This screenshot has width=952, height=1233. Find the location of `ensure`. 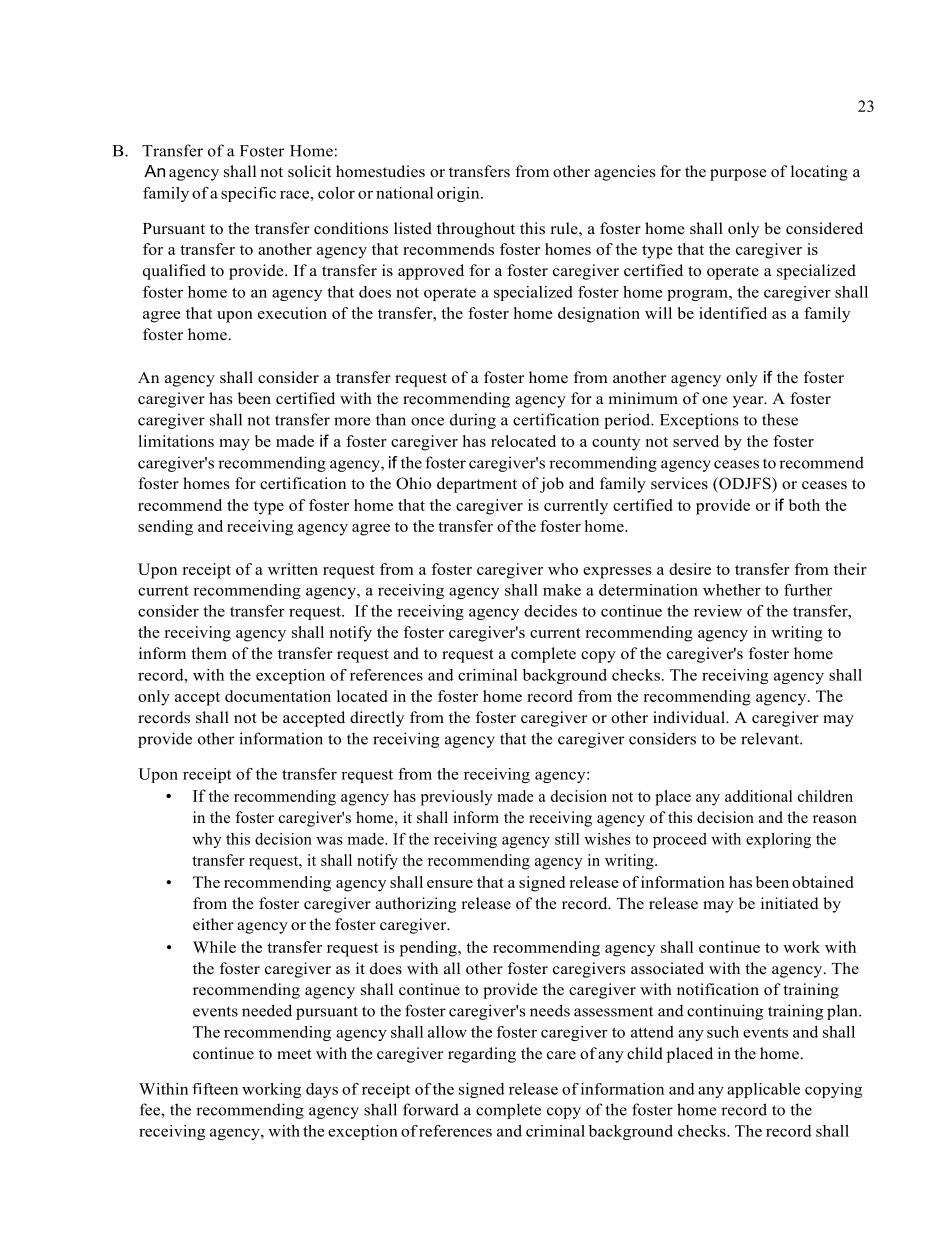

ensure is located at coordinates (450, 884).
